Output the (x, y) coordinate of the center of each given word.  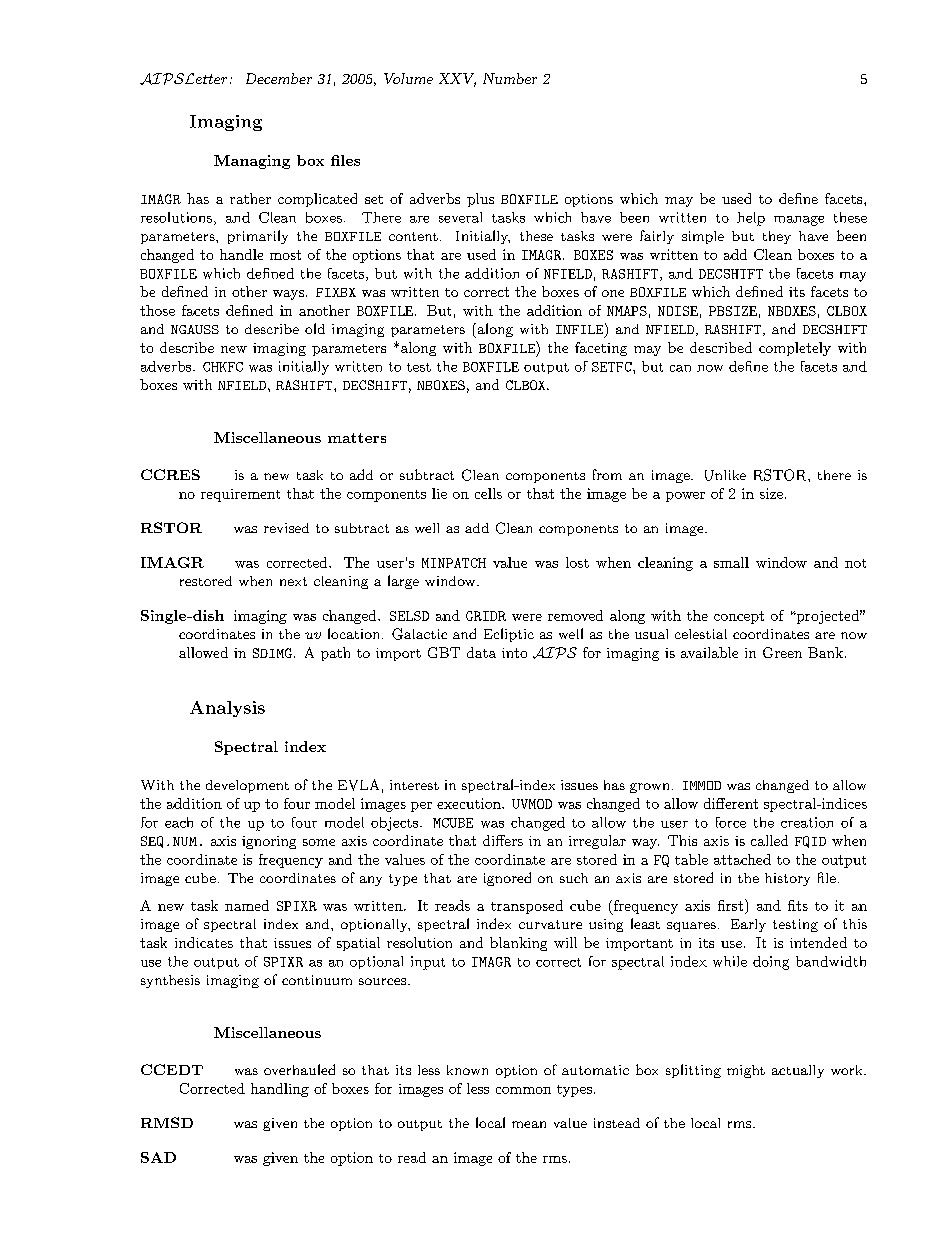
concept (739, 617)
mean (529, 1124)
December (279, 78)
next (293, 581)
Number (510, 78)
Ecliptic (509, 635)
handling (280, 1090)
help (751, 219)
